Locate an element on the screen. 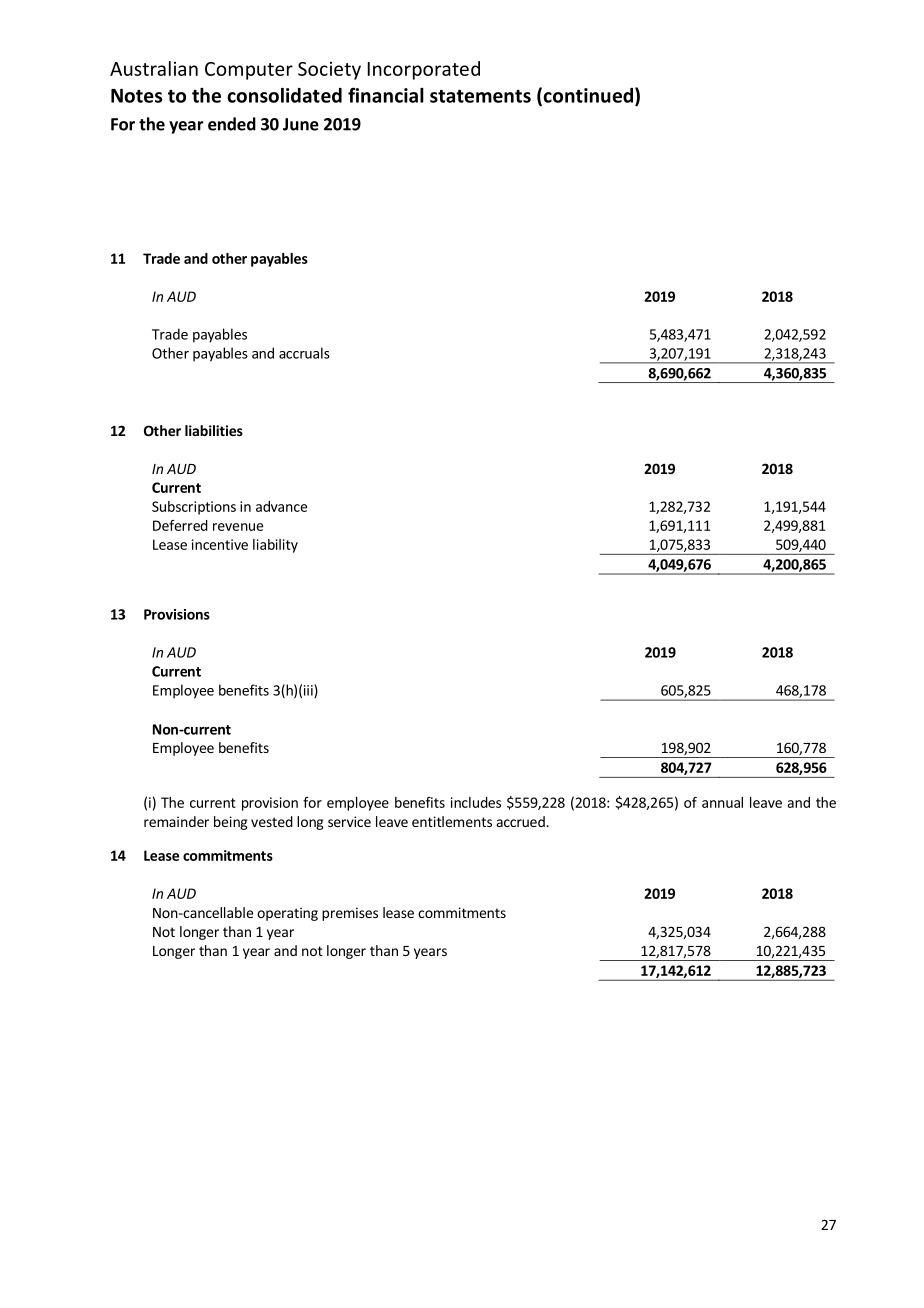  financial is located at coordinates (386, 95).
